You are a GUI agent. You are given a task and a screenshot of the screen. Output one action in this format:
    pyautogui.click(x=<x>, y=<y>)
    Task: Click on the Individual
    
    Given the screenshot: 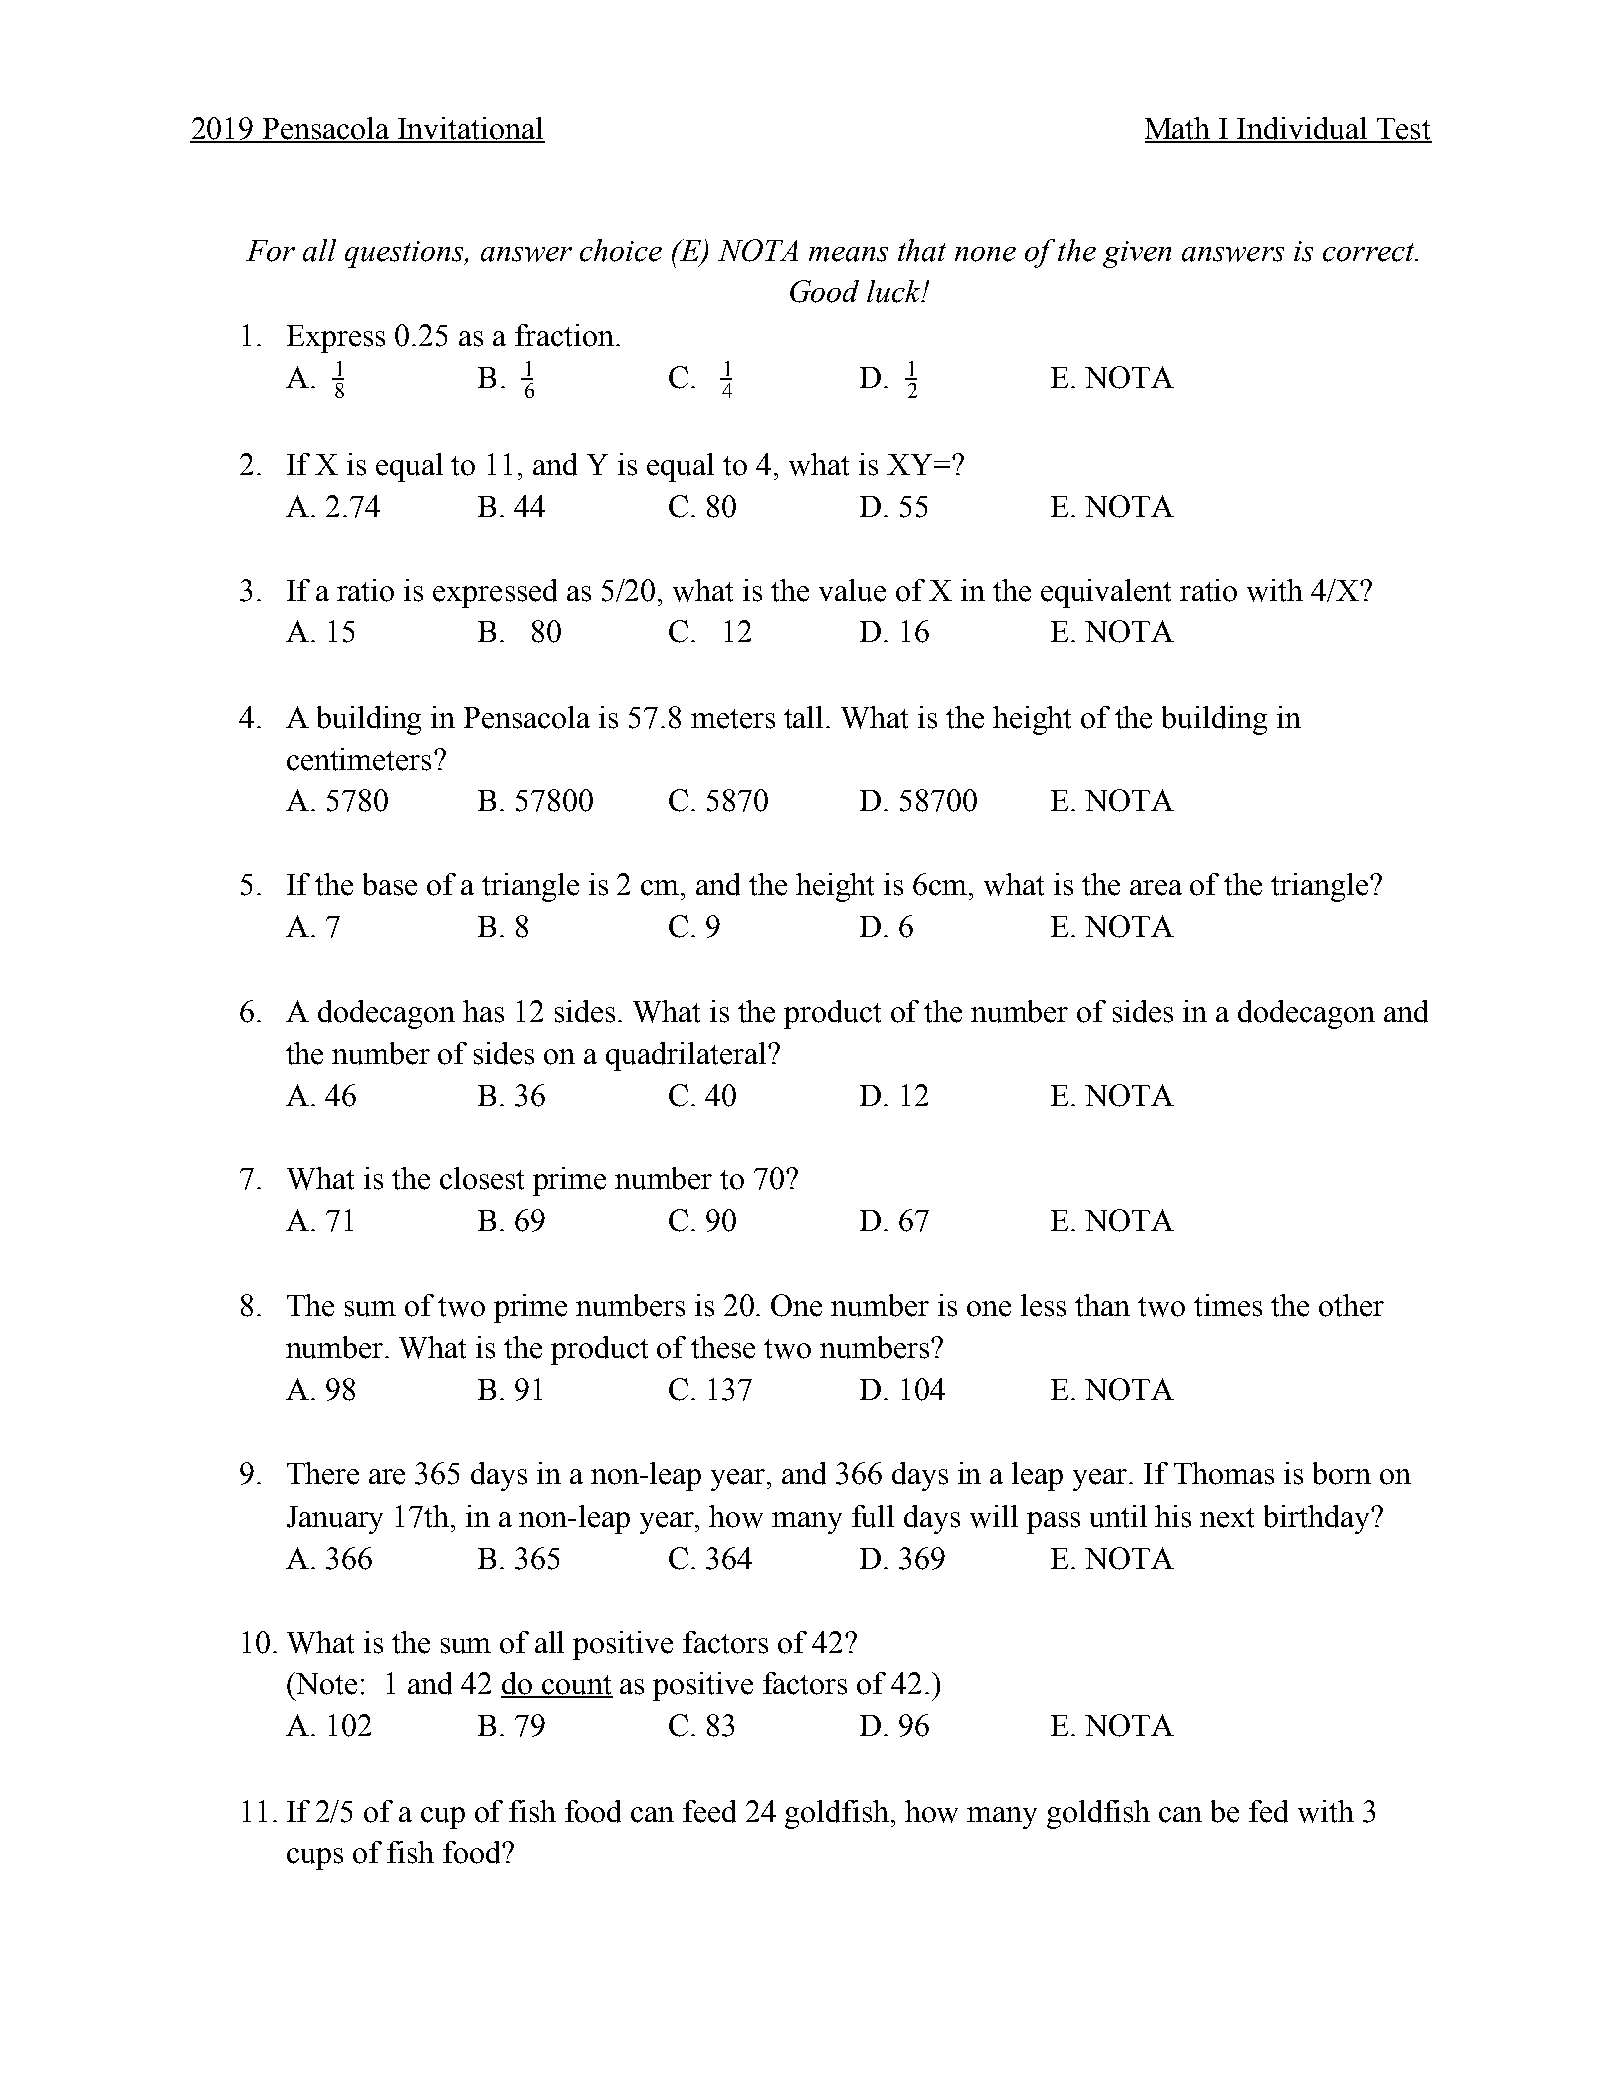 What is the action you would take?
    pyautogui.click(x=1303, y=129)
